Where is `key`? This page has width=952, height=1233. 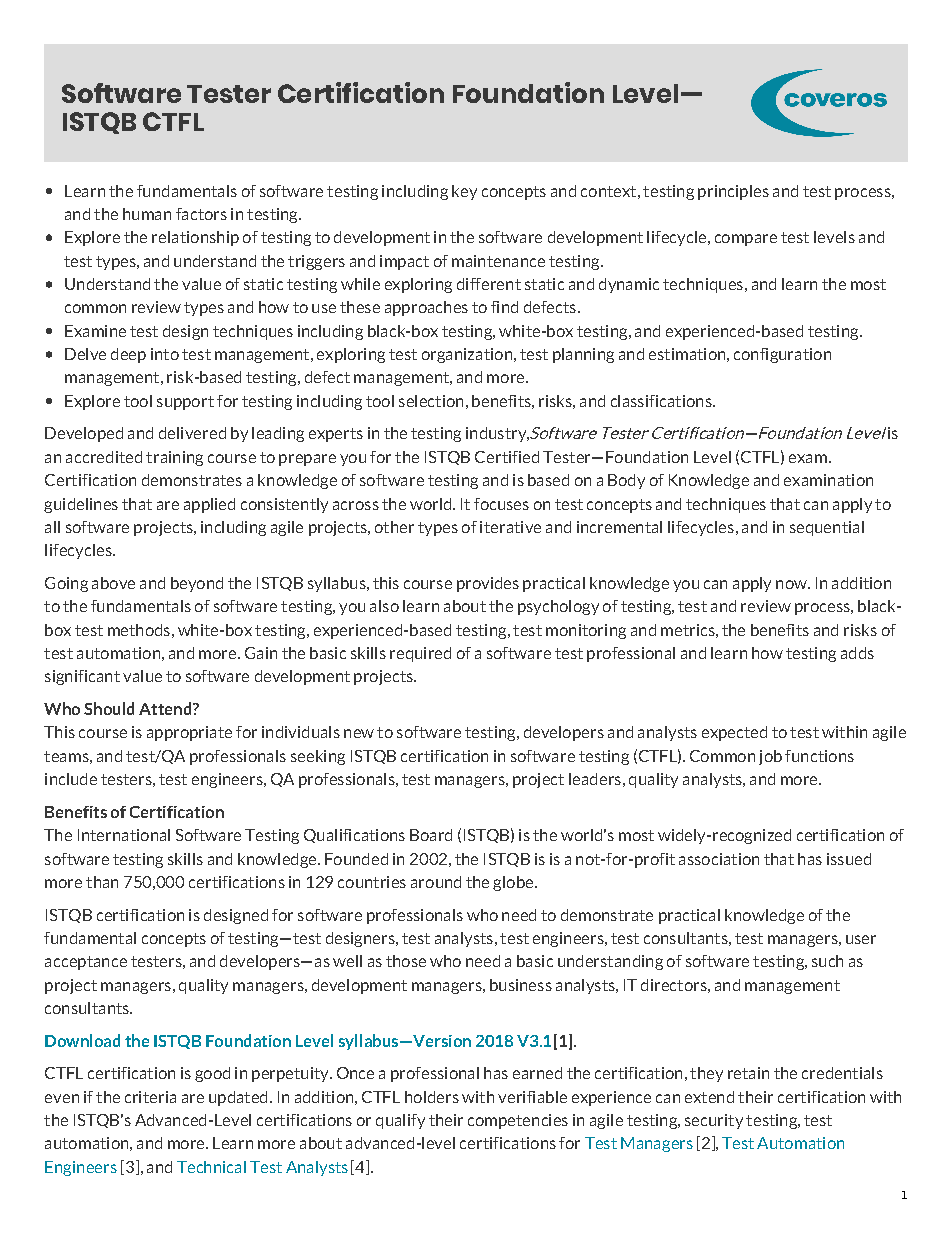 key is located at coordinates (464, 192).
